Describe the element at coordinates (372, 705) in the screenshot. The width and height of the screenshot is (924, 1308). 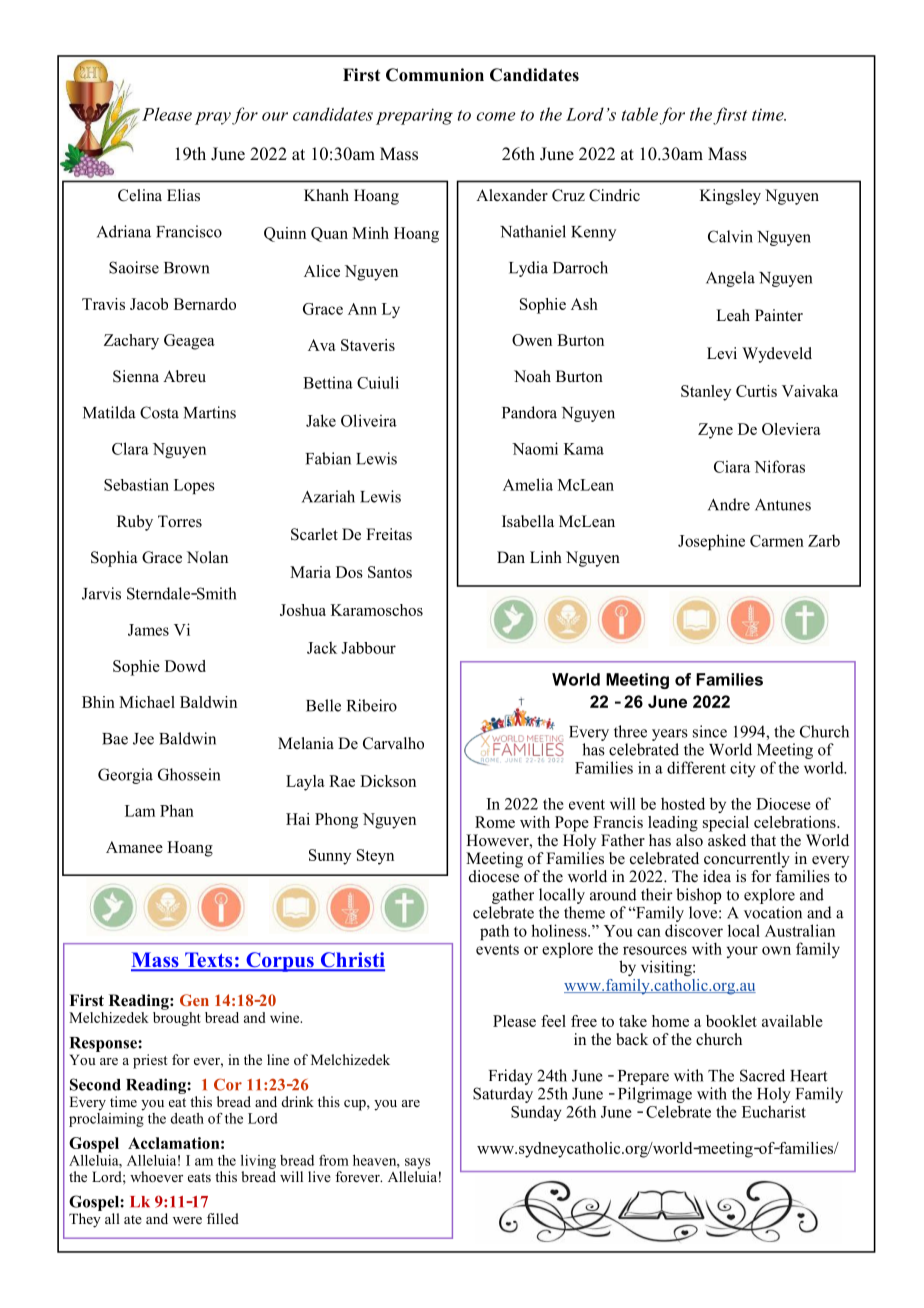
I see `Ribeiro` at that location.
